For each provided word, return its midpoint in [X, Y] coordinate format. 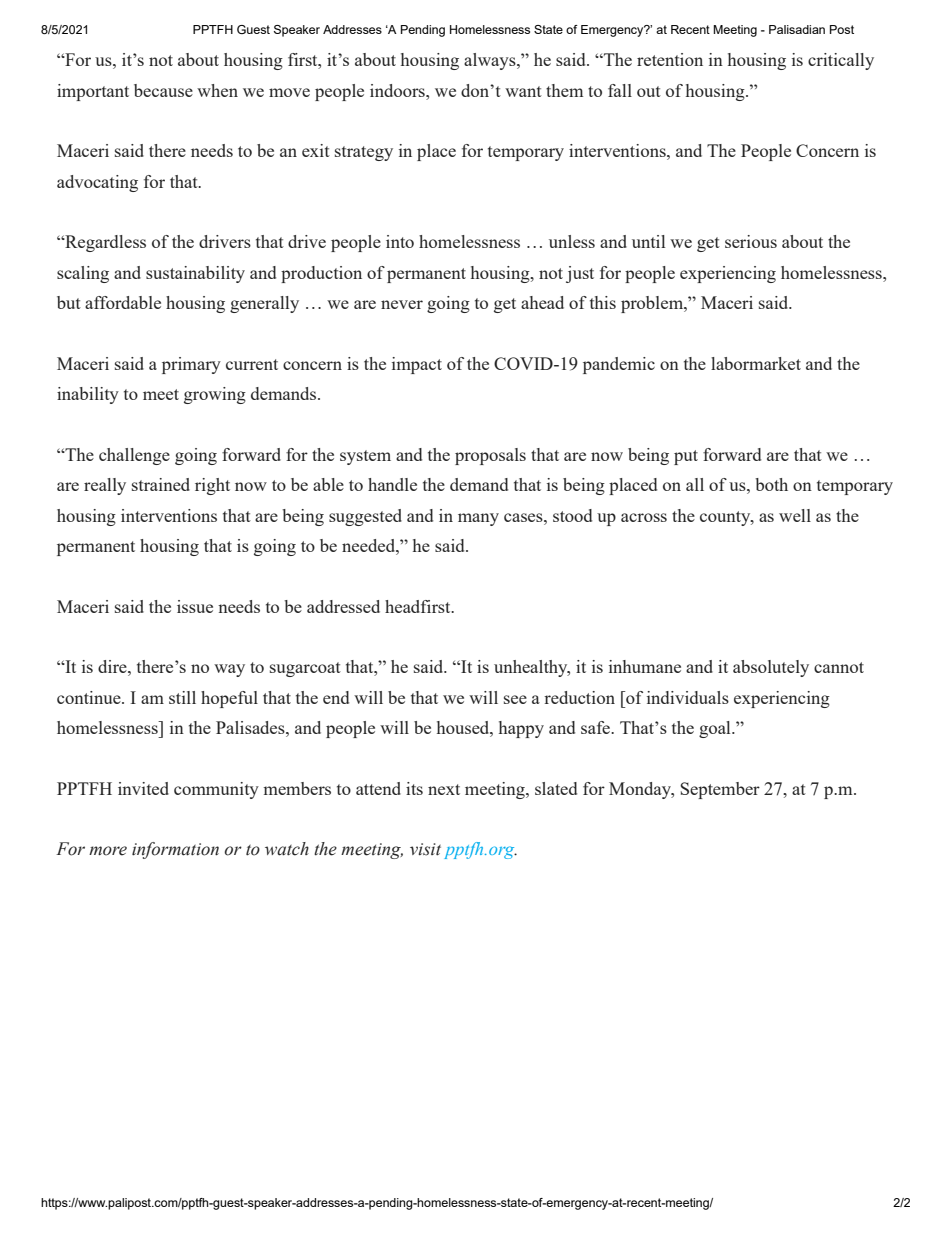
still [182, 697]
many [478, 519]
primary [191, 365]
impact [417, 365]
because [163, 90]
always [491, 61]
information [175, 850]
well [795, 515]
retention [670, 59]
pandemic [619, 365]
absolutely [771, 668]
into [400, 241]
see [515, 699]
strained [161, 484]
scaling [83, 274]
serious [751, 241]
